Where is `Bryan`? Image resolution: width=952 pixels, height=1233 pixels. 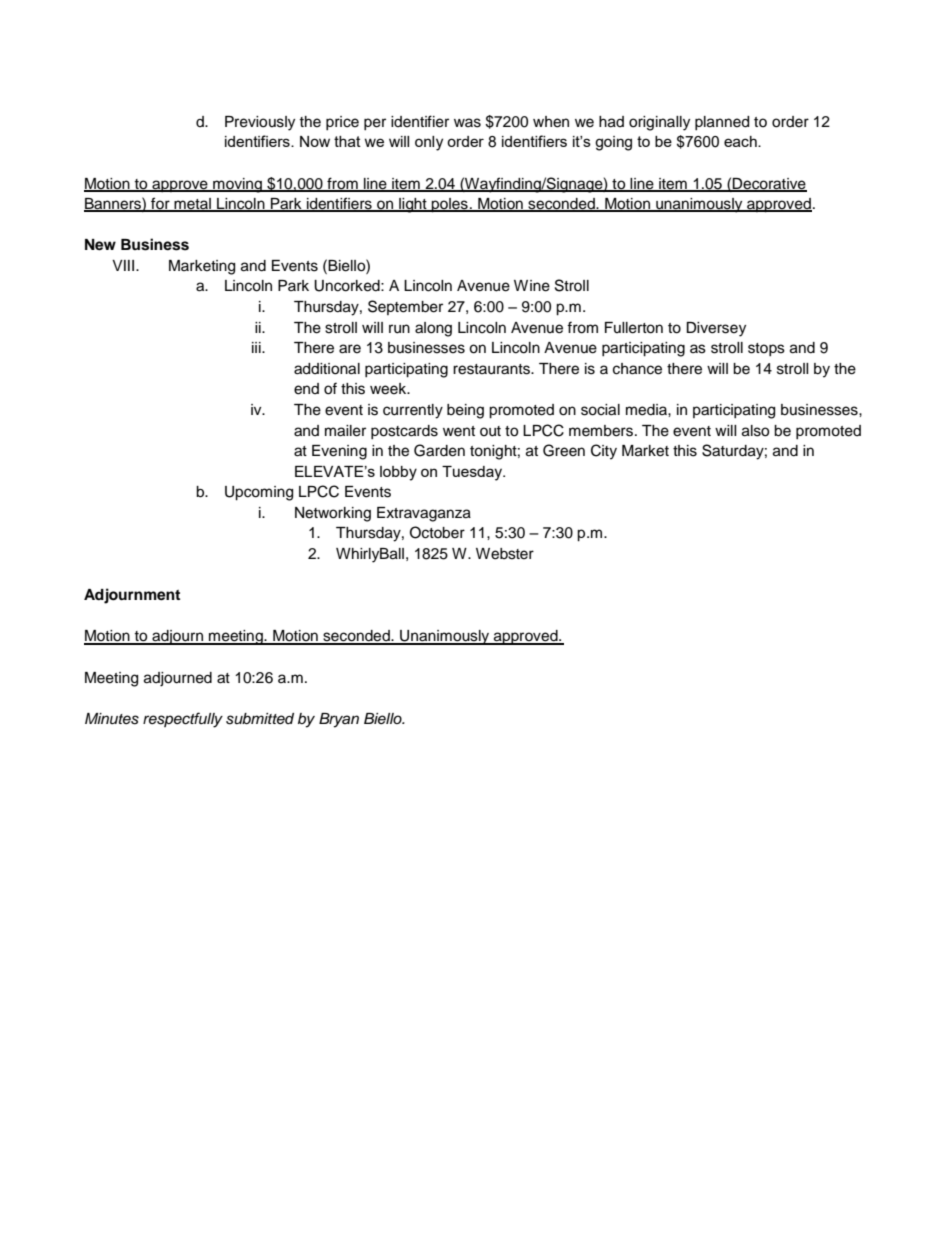
Bryan is located at coordinates (339, 720).
